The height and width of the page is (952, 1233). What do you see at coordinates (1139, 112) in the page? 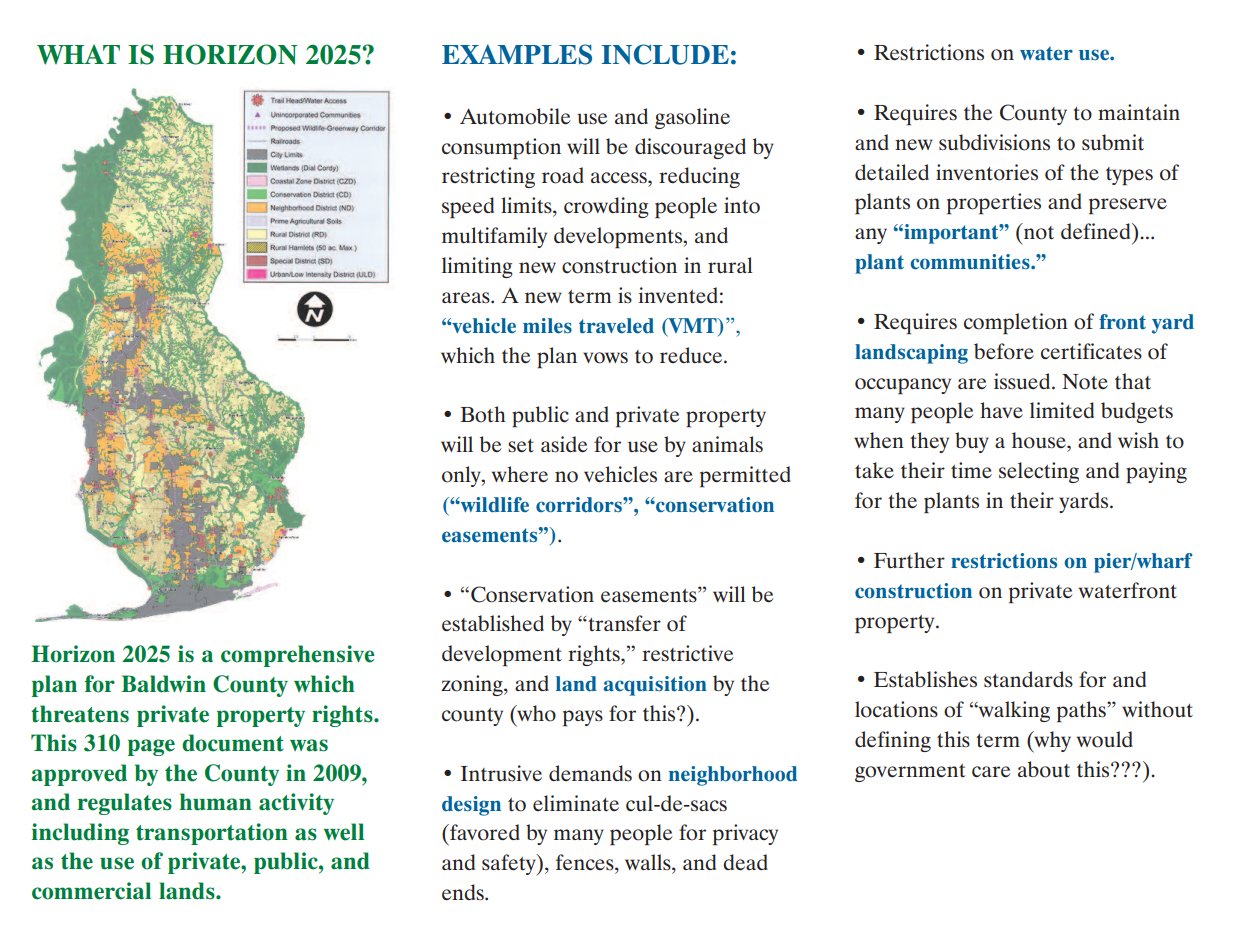
I see `maintain` at bounding box center [1139, 112].
